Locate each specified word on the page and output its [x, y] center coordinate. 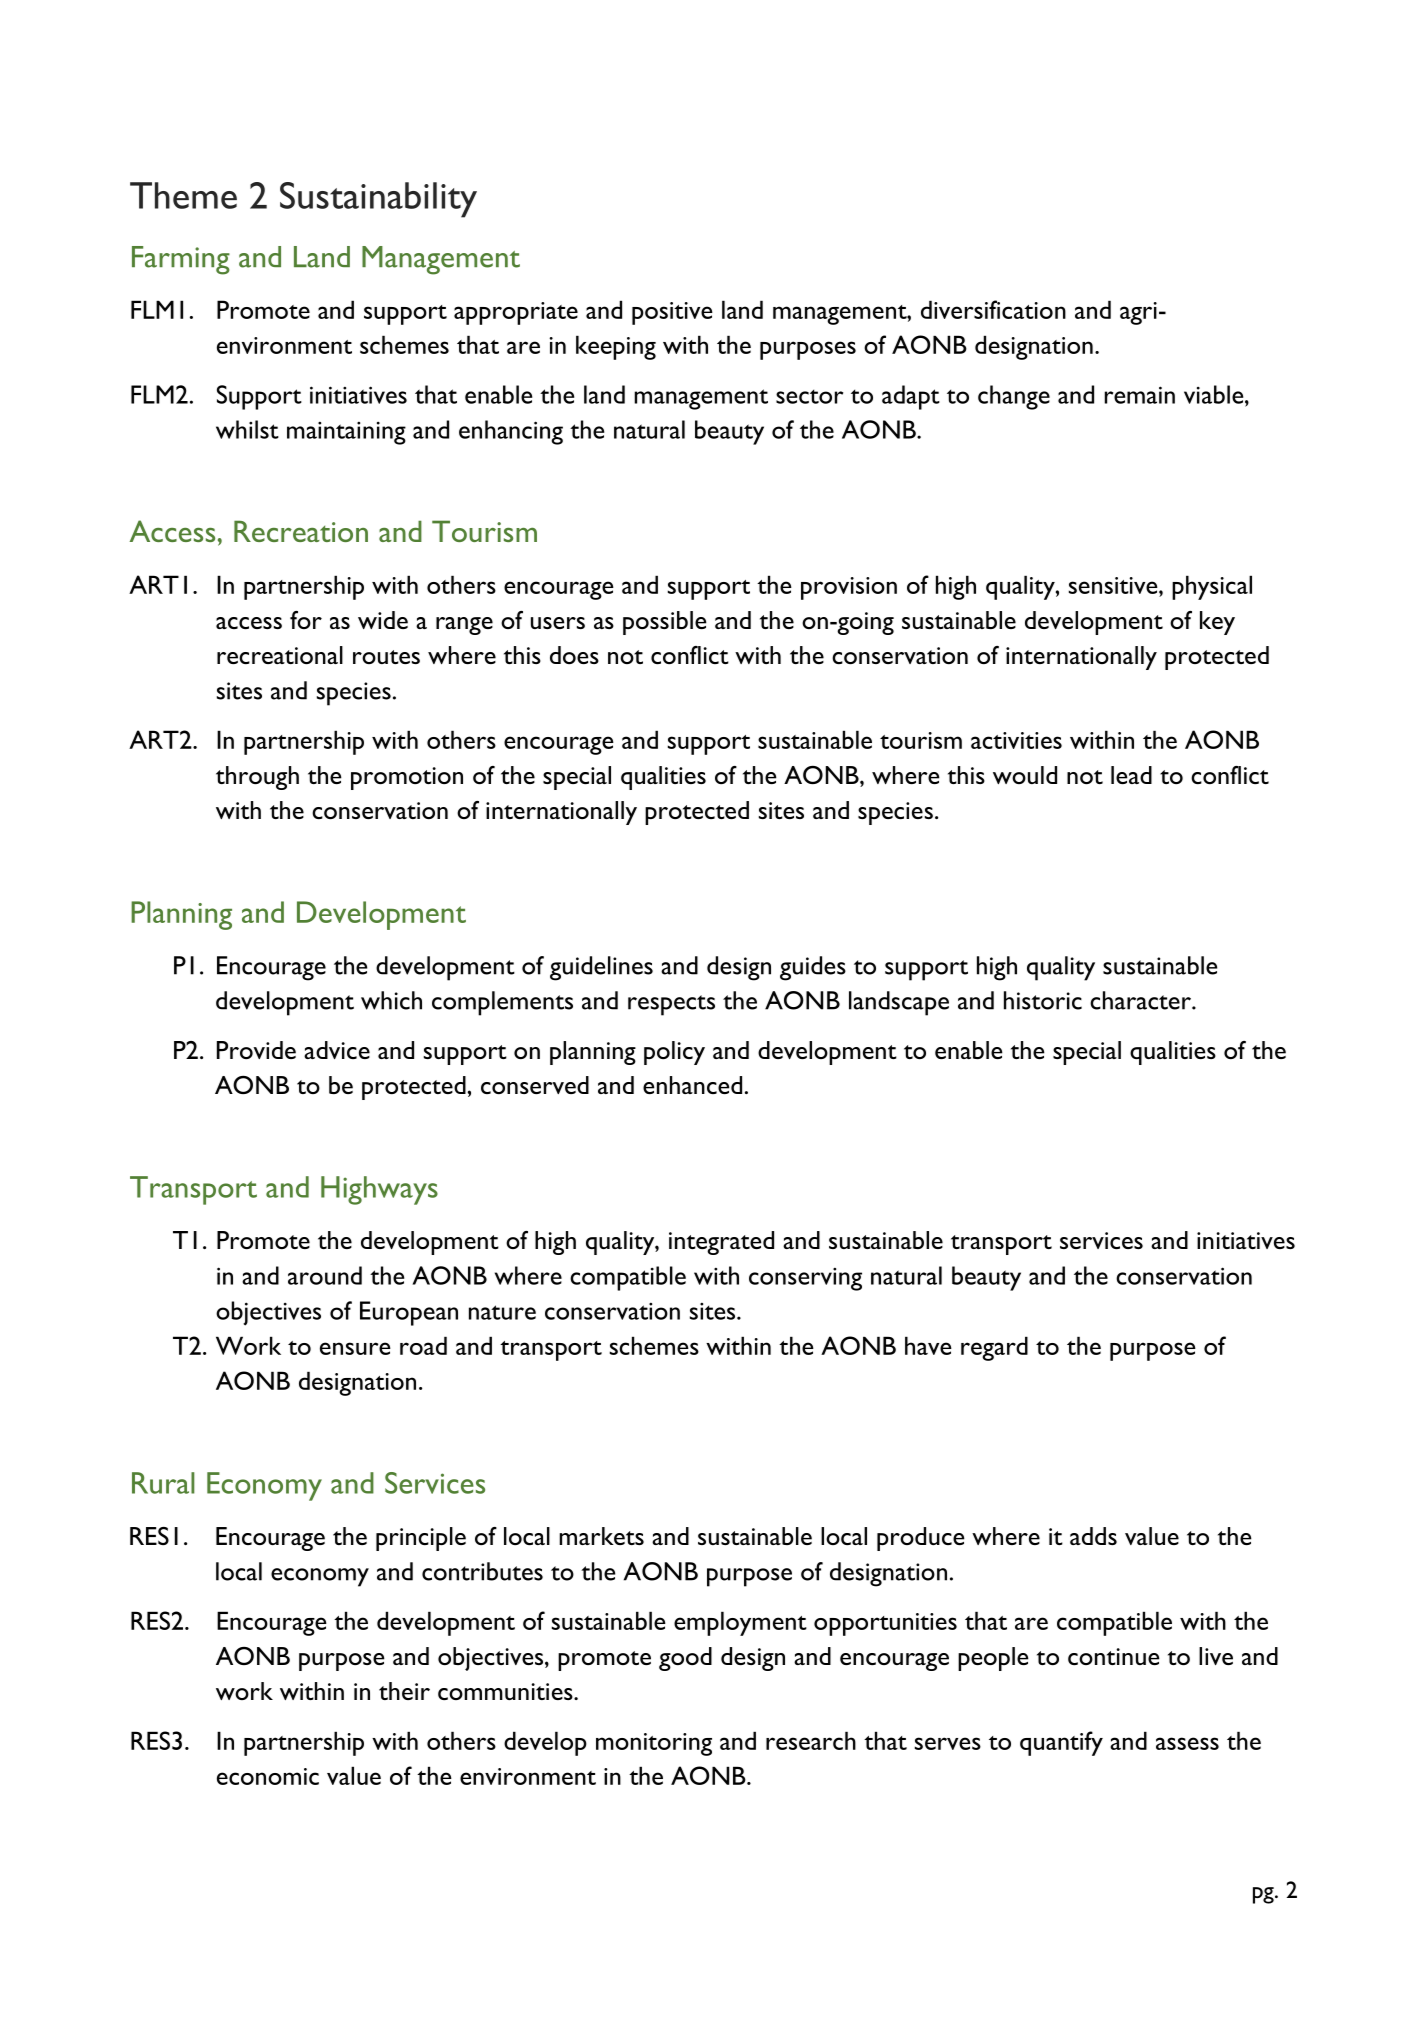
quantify [1061, 1743]
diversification [993, 309]
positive [672, 313]
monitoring [654, 1744]
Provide [256, 1050]
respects [671, 1005]
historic [1043, 1000]
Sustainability [378, 200]
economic [268, 1776]
